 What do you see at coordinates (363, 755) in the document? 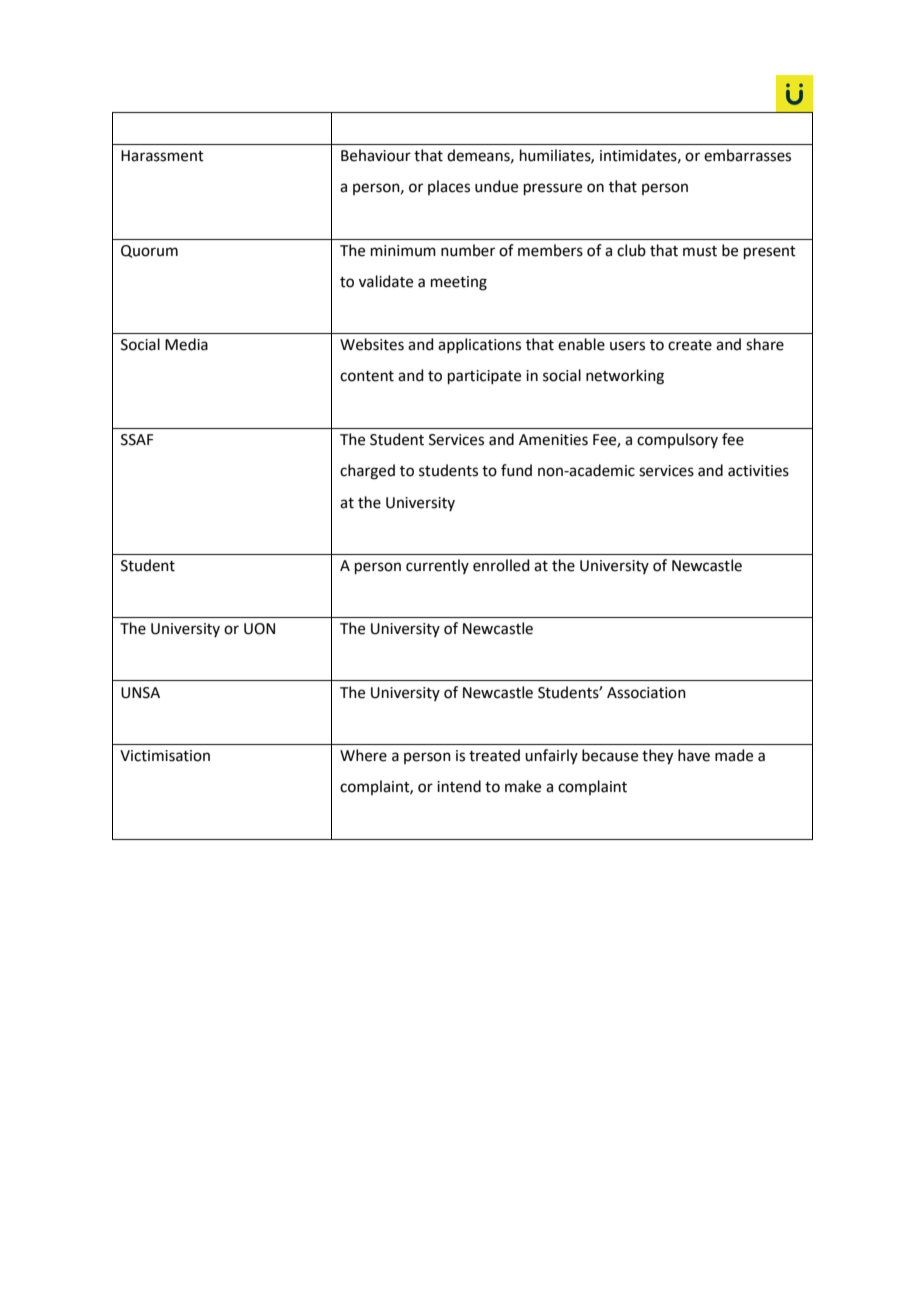
I see `Where` at bounding box center [363, 755].
